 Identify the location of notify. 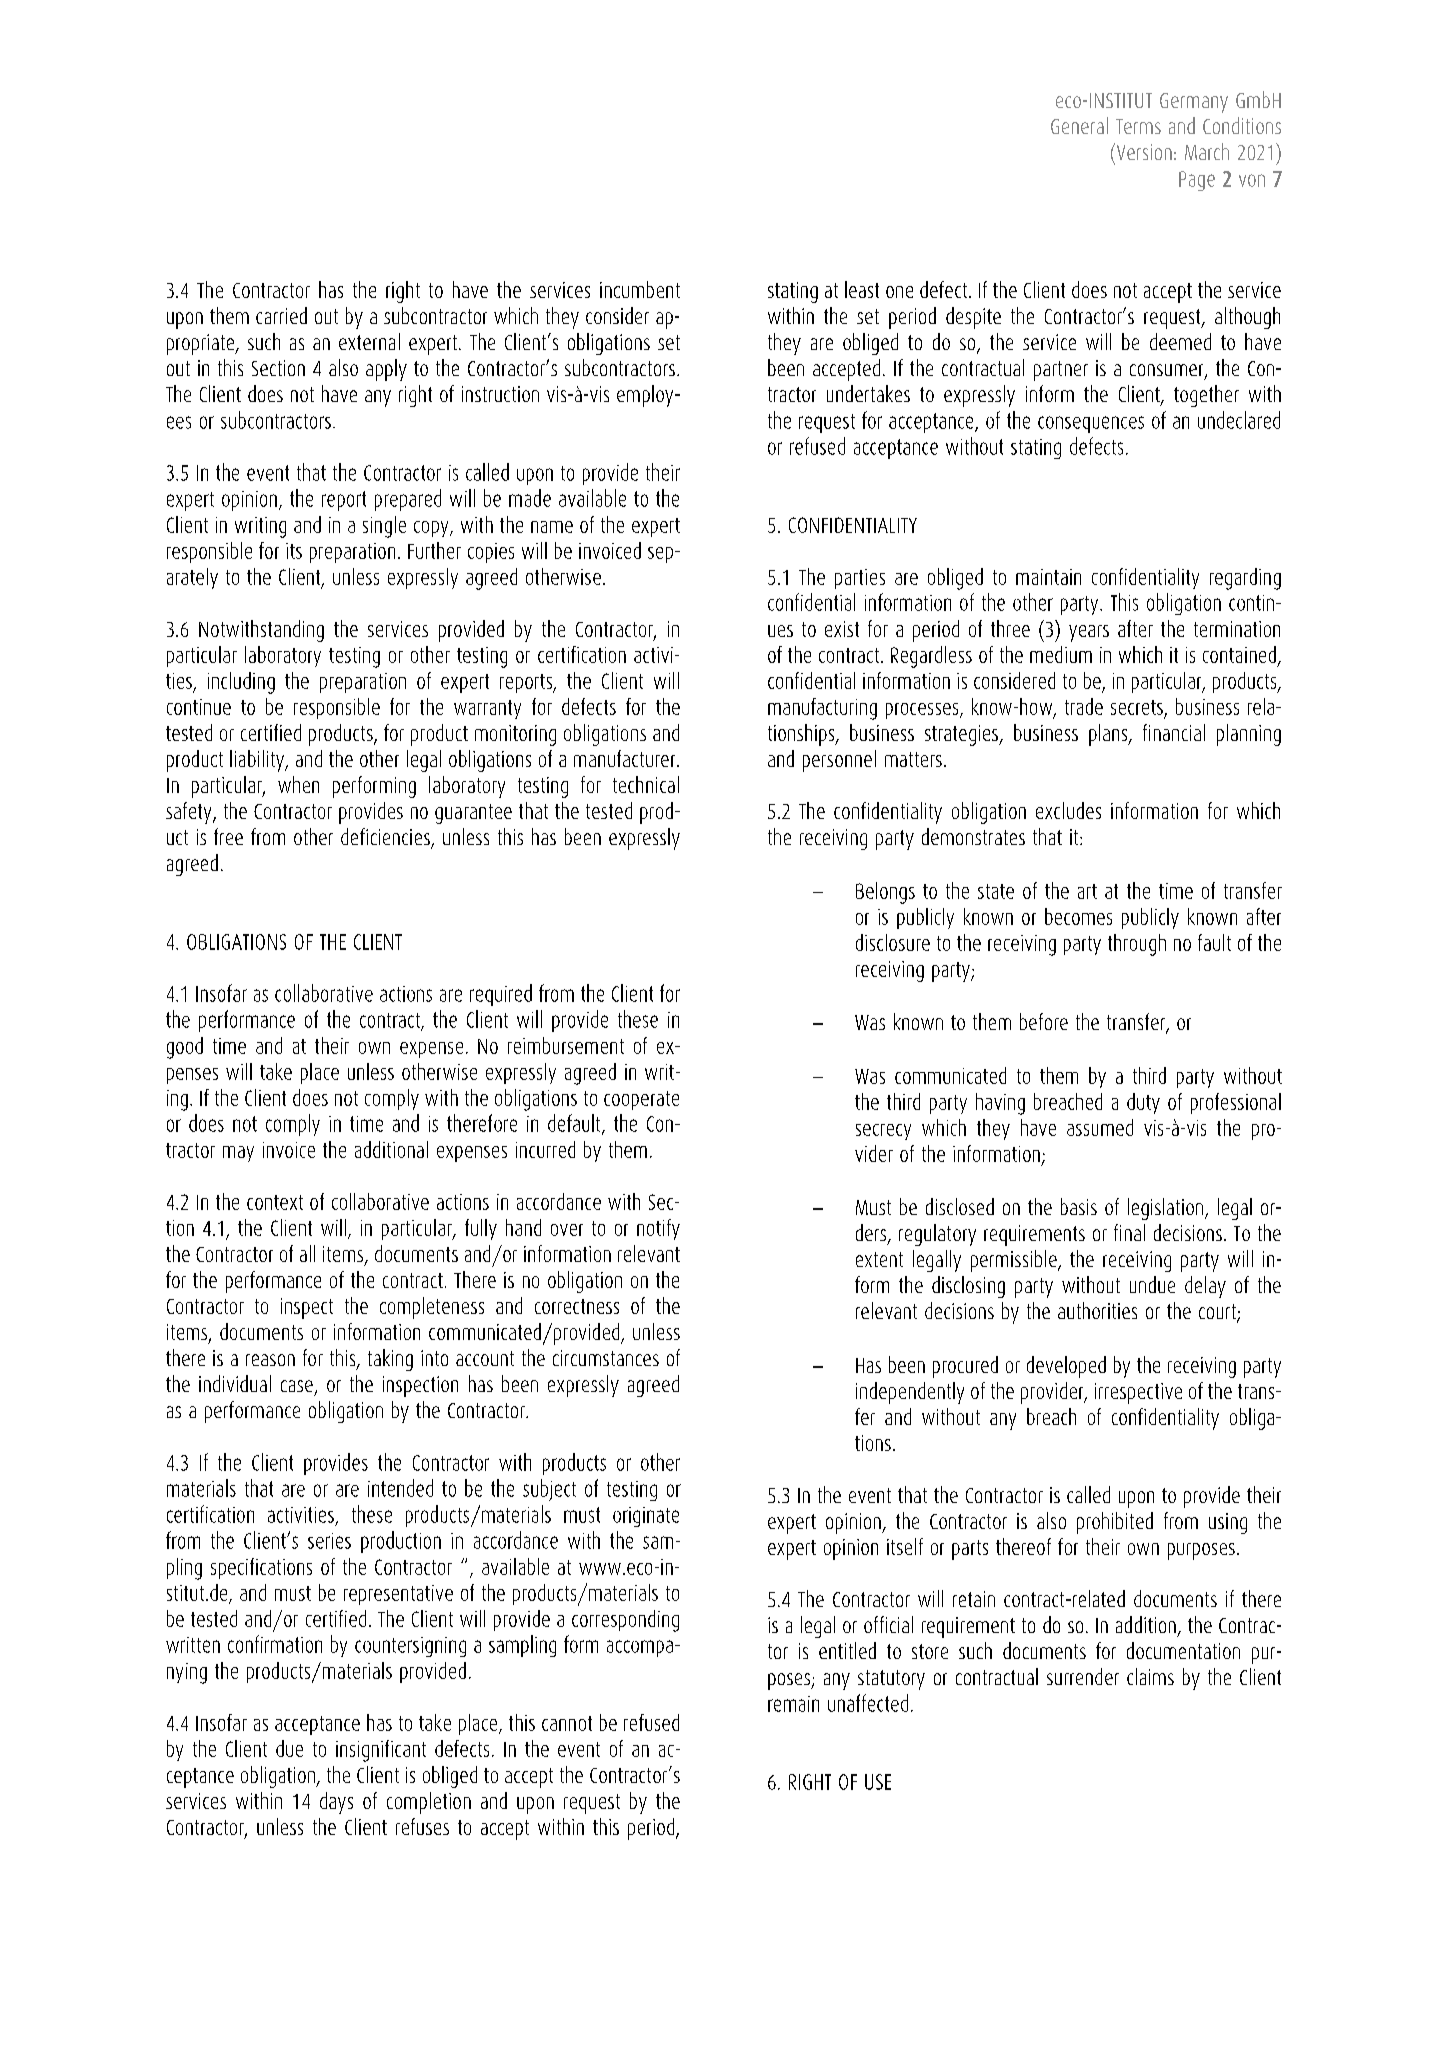
(658, 1229).
